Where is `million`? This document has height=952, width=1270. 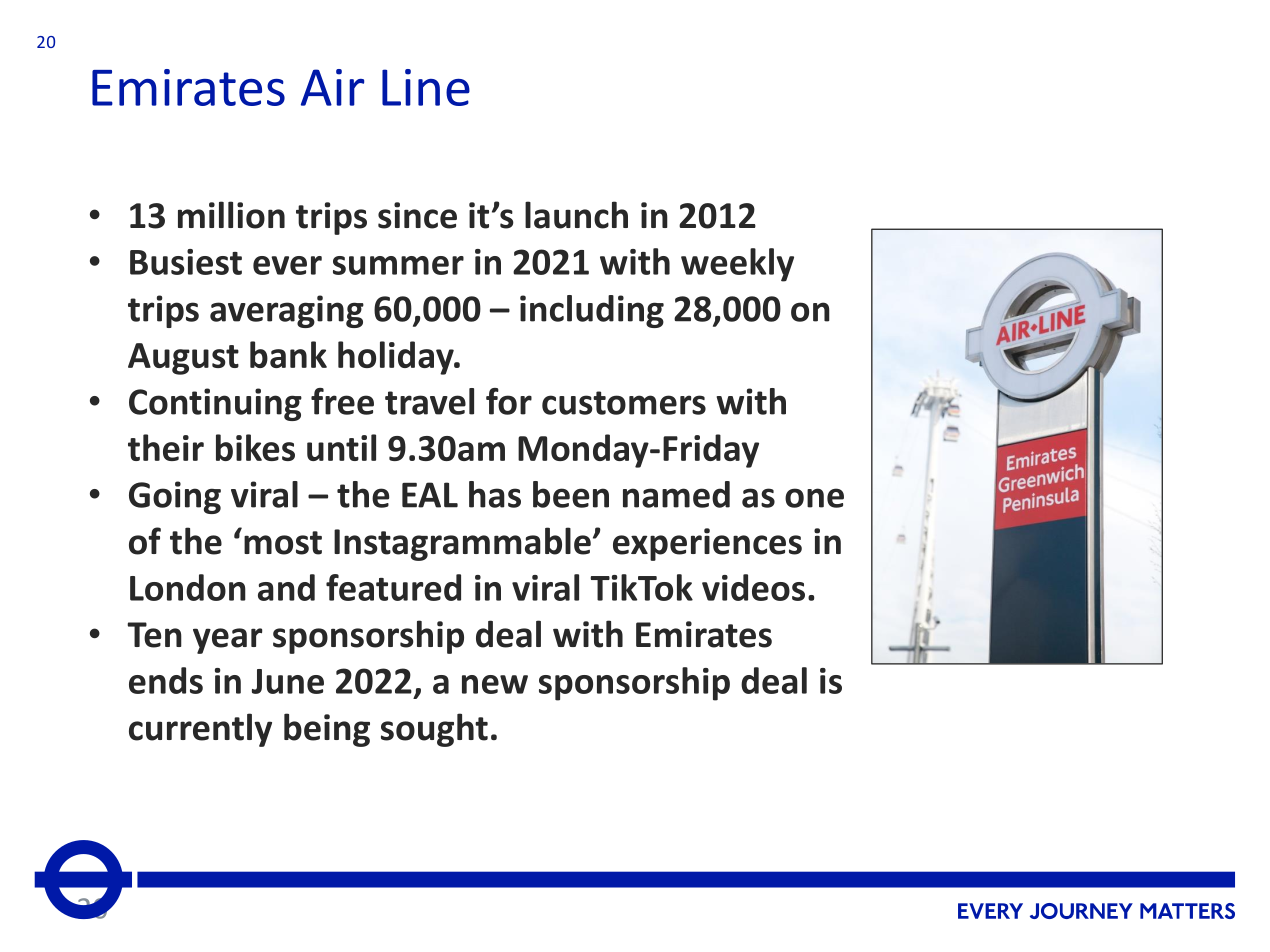 million is located at coordinates (231, 215).
